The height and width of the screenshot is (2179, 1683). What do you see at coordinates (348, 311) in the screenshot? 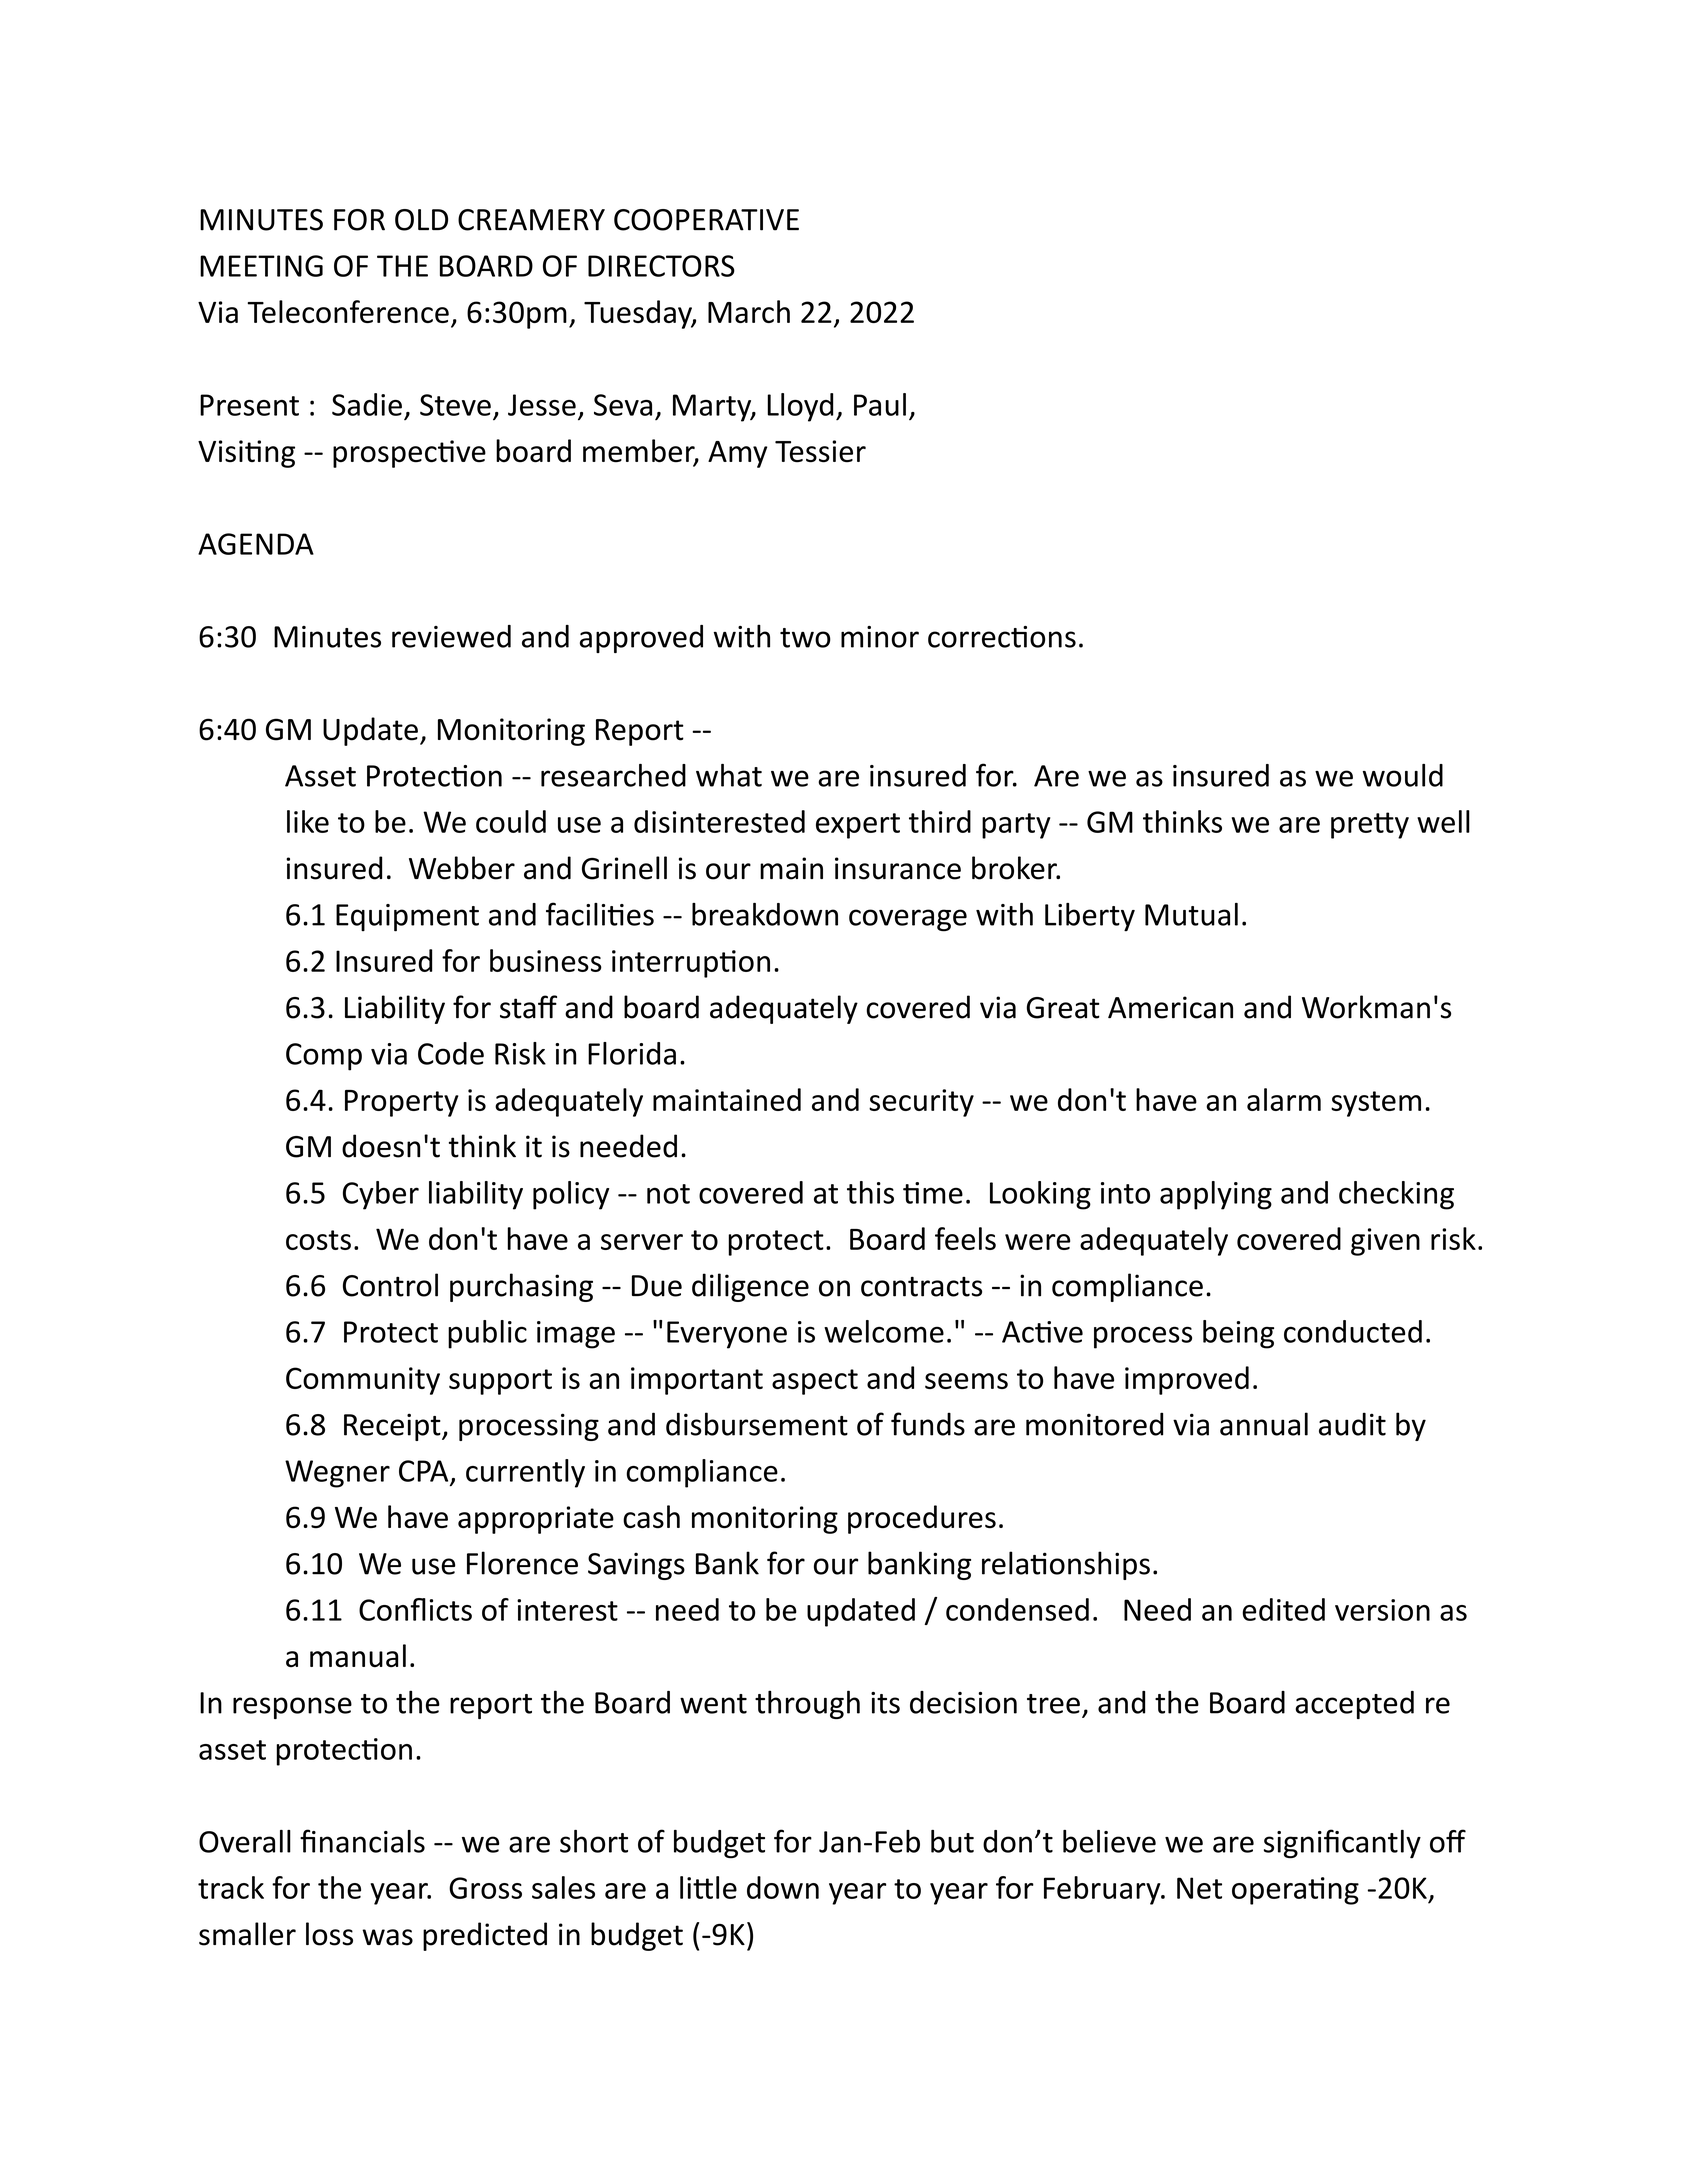
I see `Teleconference` at bounding box center [348, 311].
